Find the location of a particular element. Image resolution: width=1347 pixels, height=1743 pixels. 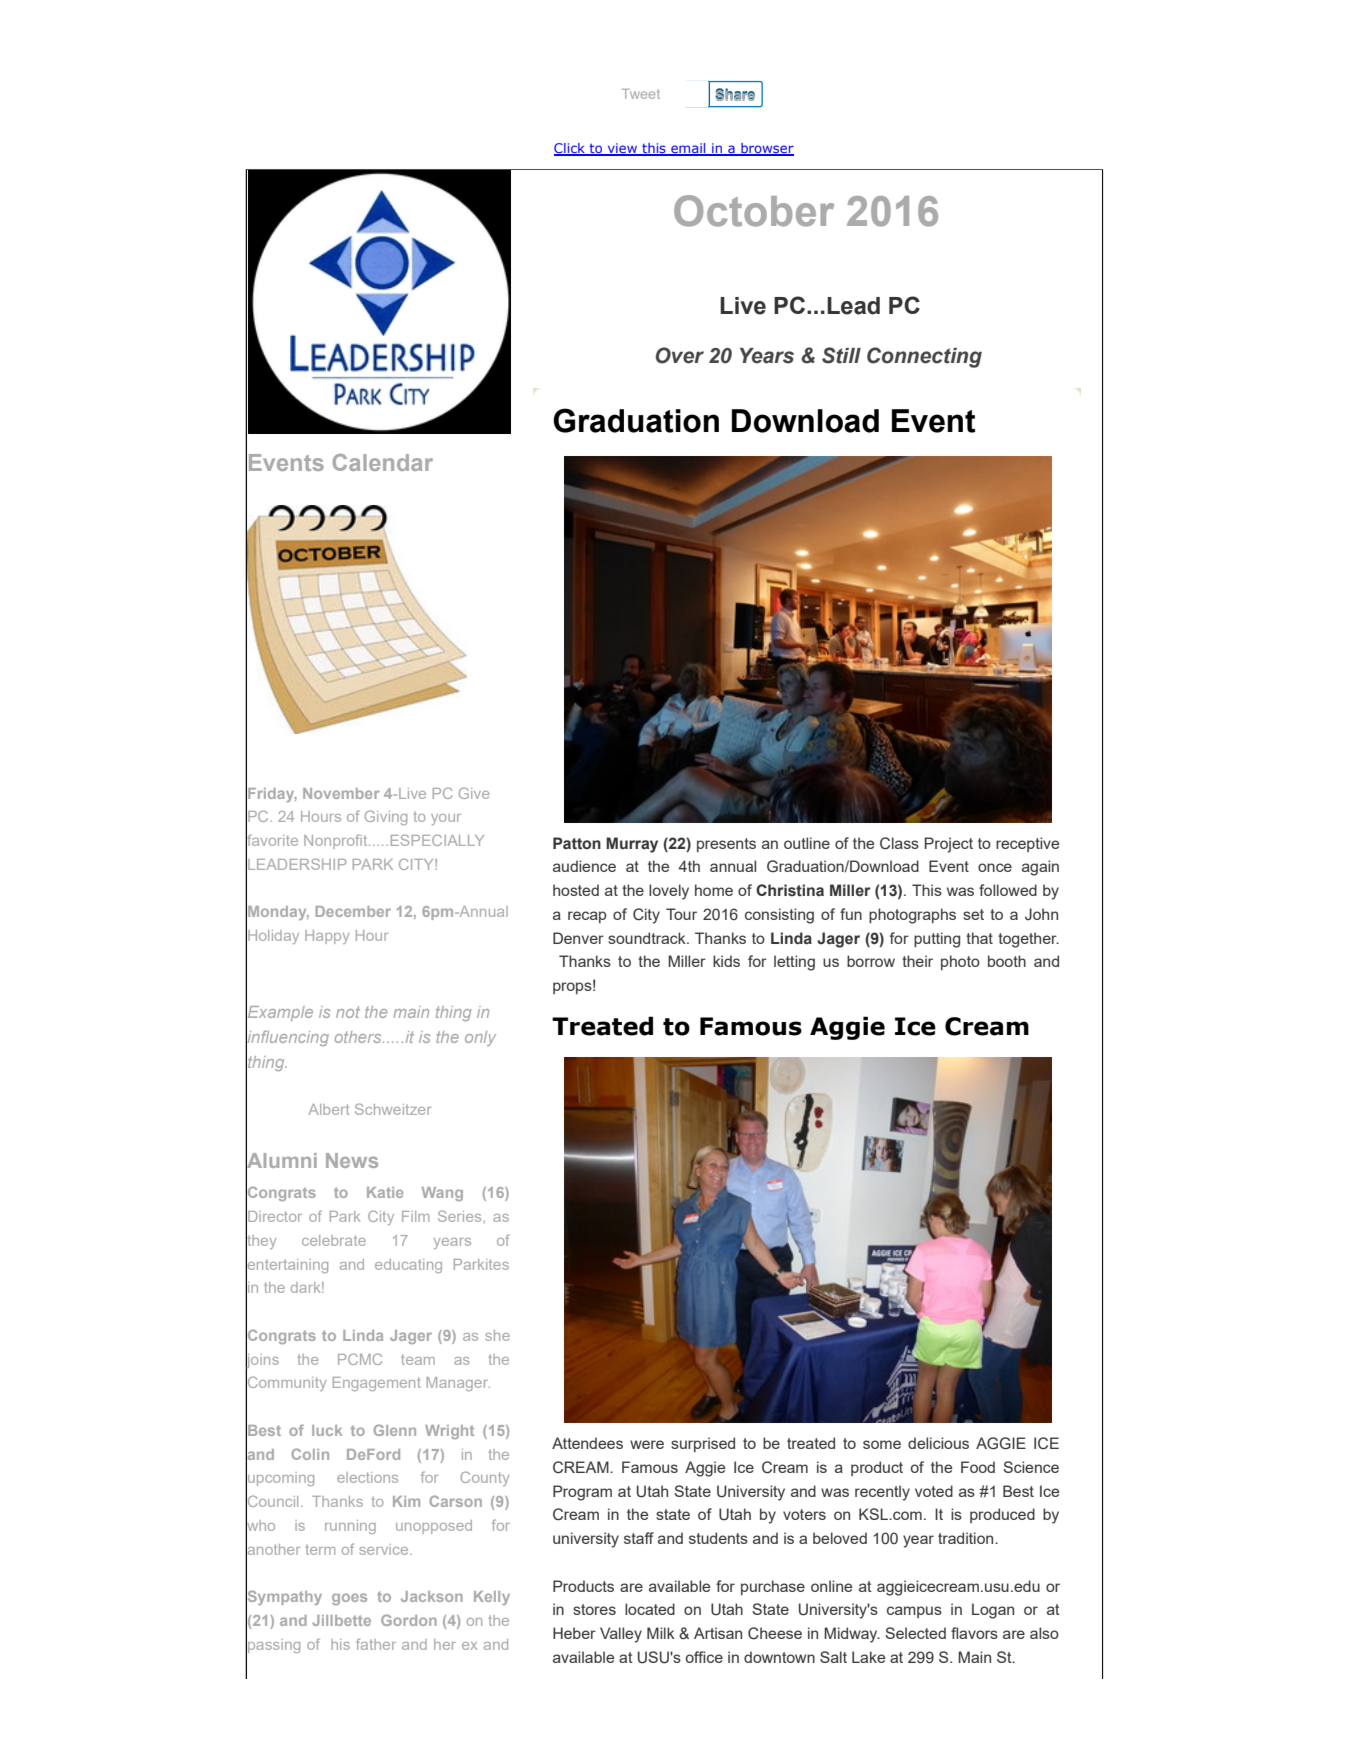

lovely is located at coordinates (669, 892).
